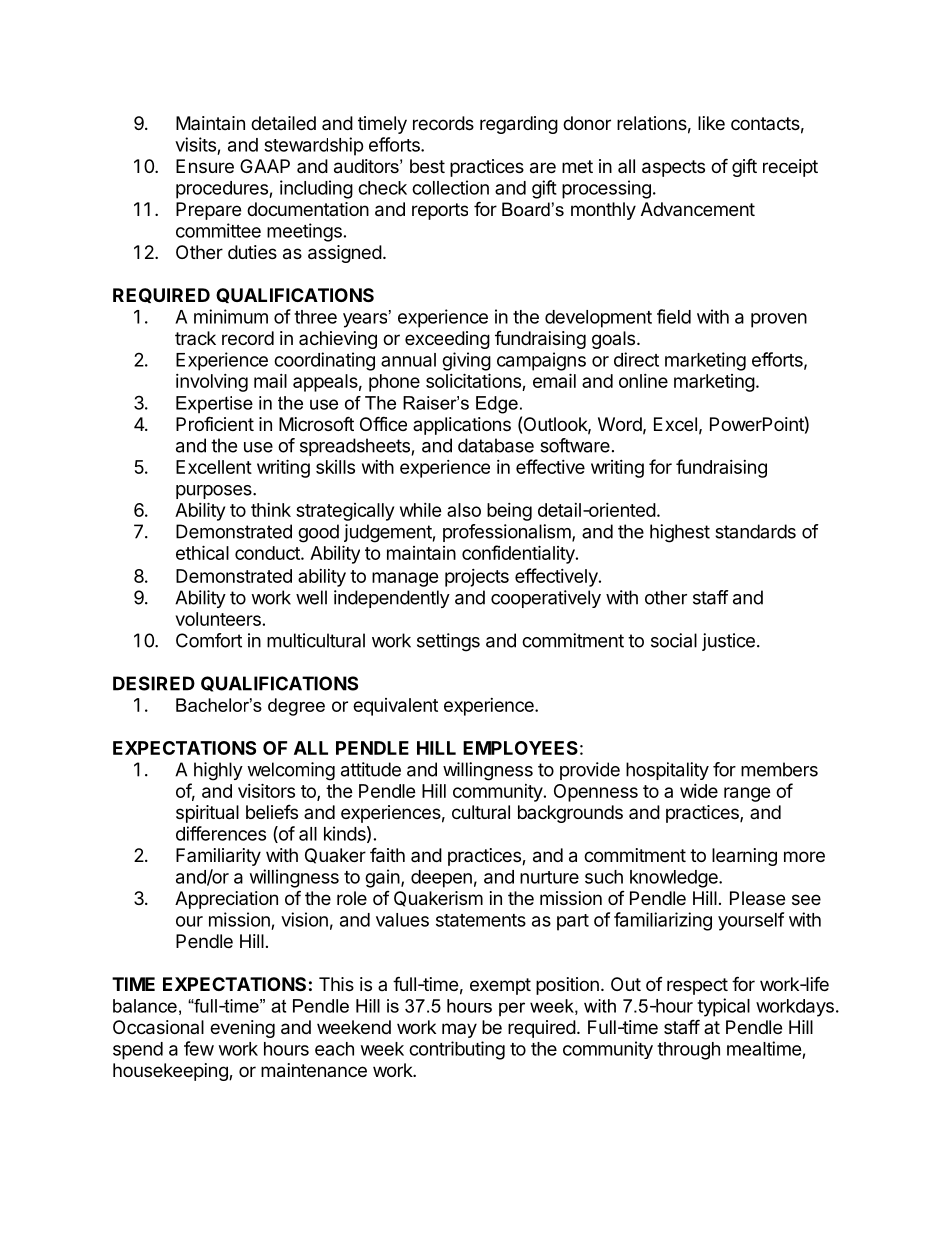  What do you see at coordinates (215, 423) in the page?
I see `Proficient` at bounding box center [215, 423].
